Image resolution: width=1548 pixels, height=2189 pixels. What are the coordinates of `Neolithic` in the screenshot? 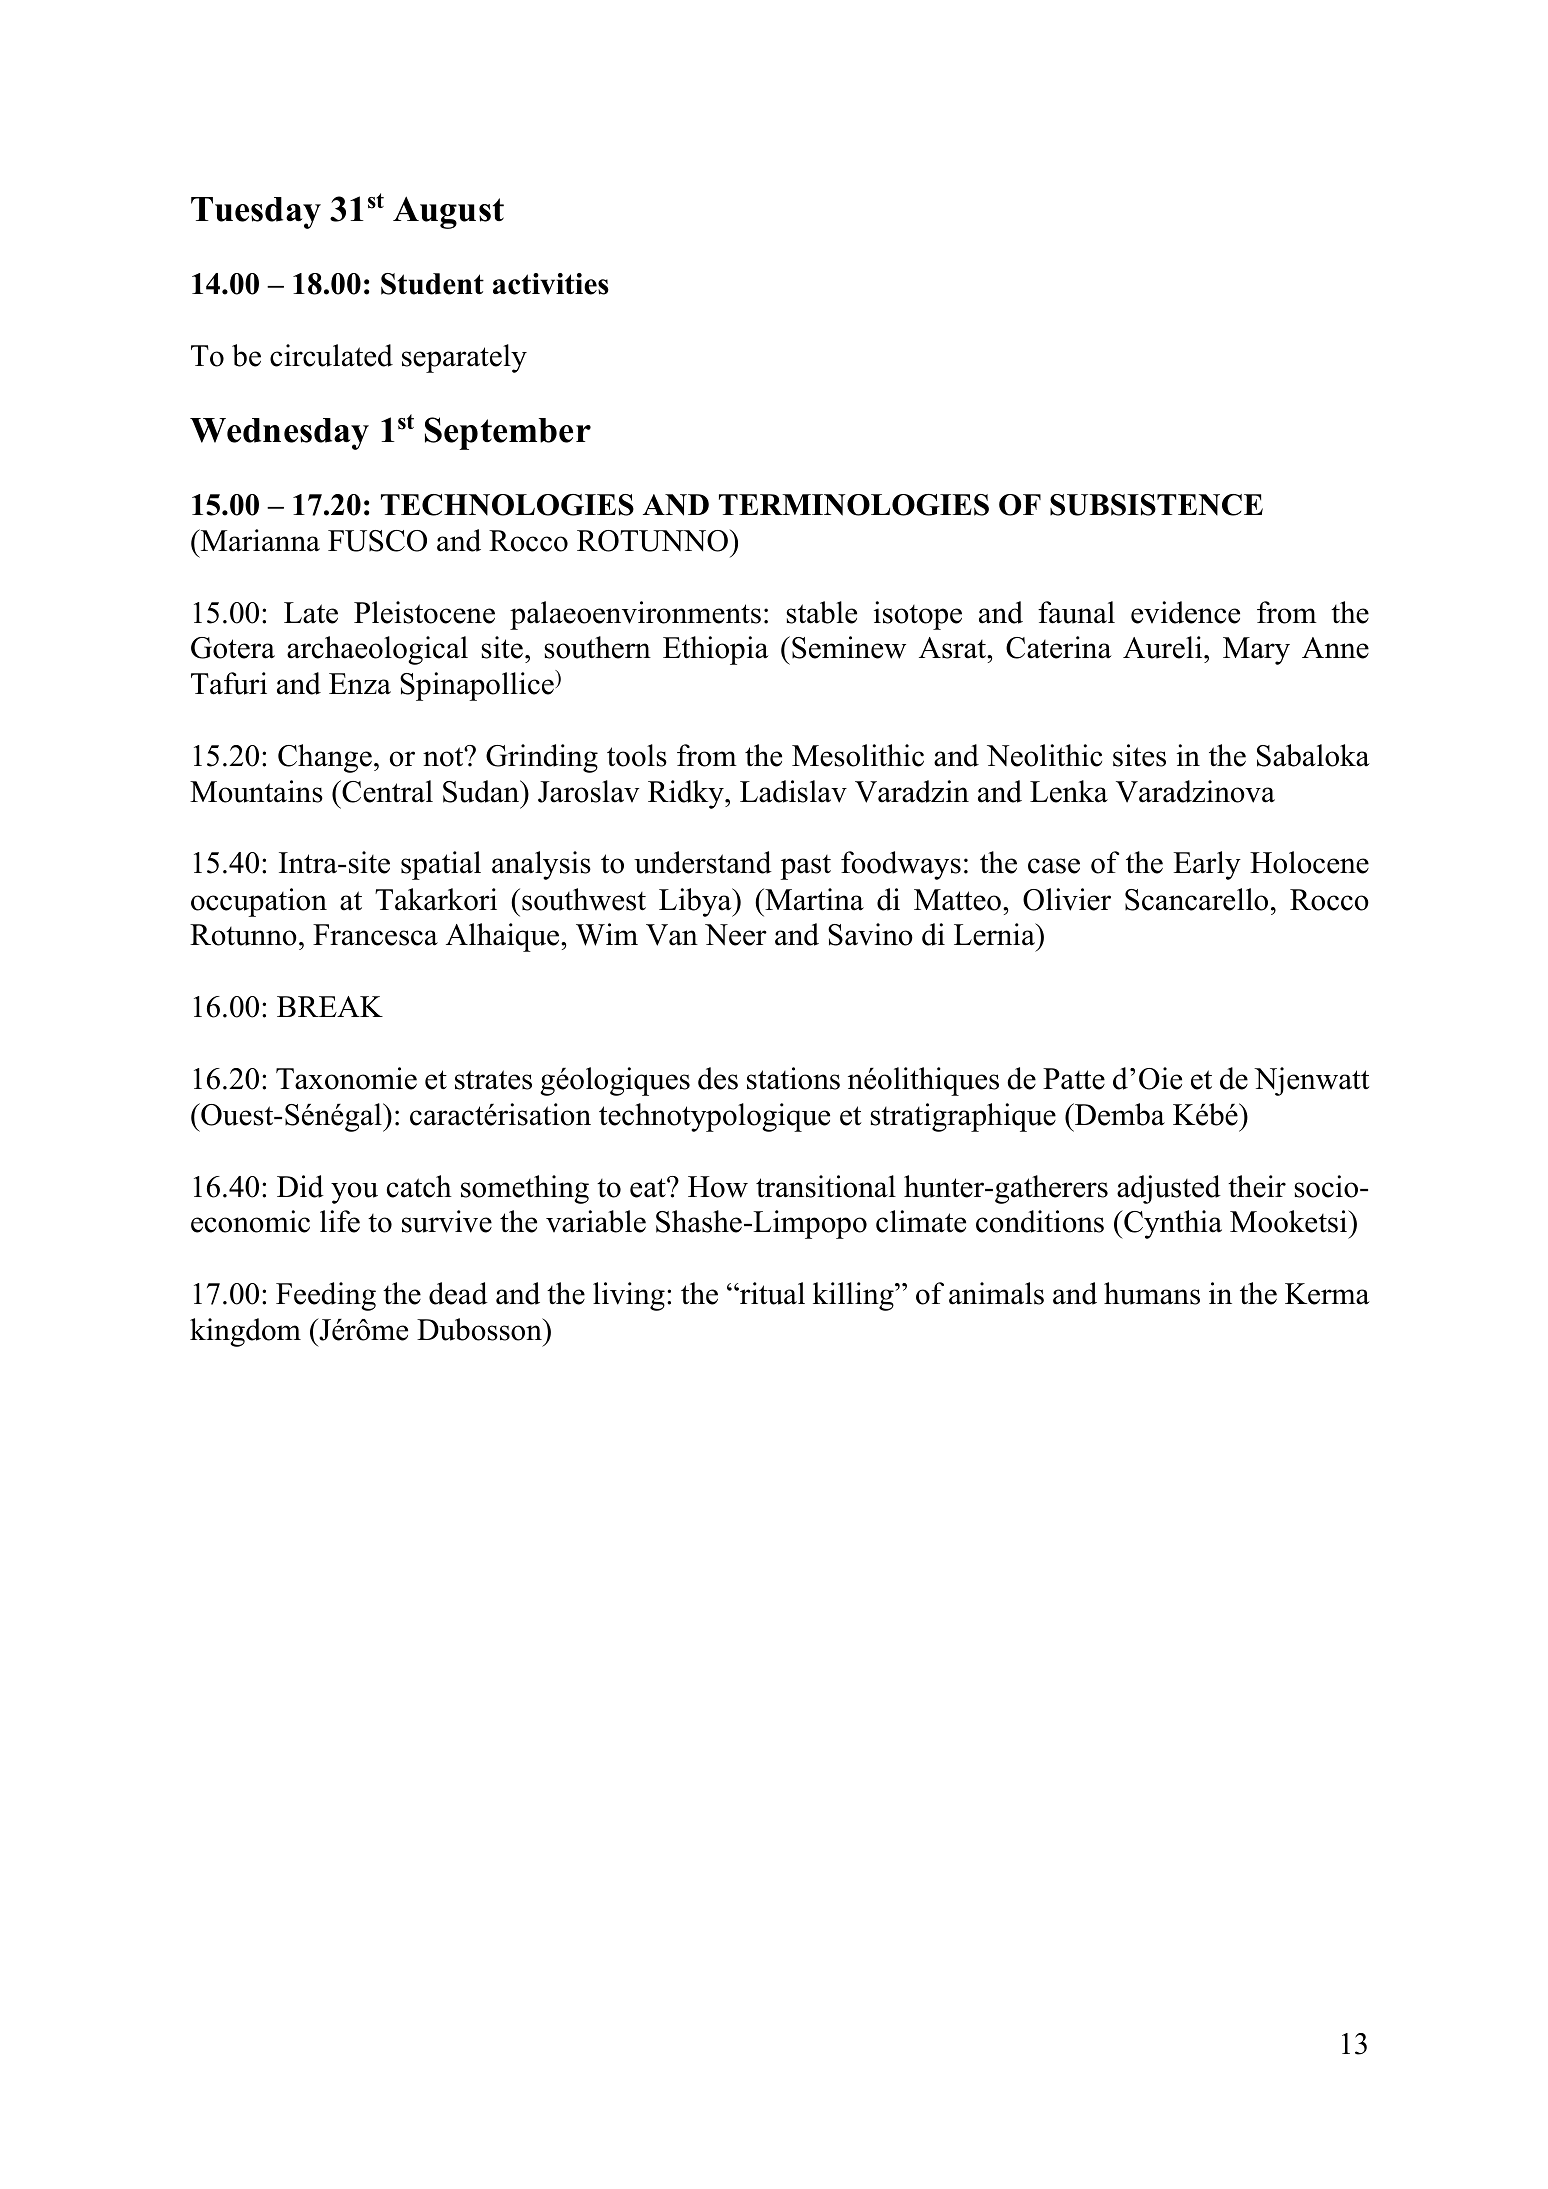 It's located at (1044, 755).
